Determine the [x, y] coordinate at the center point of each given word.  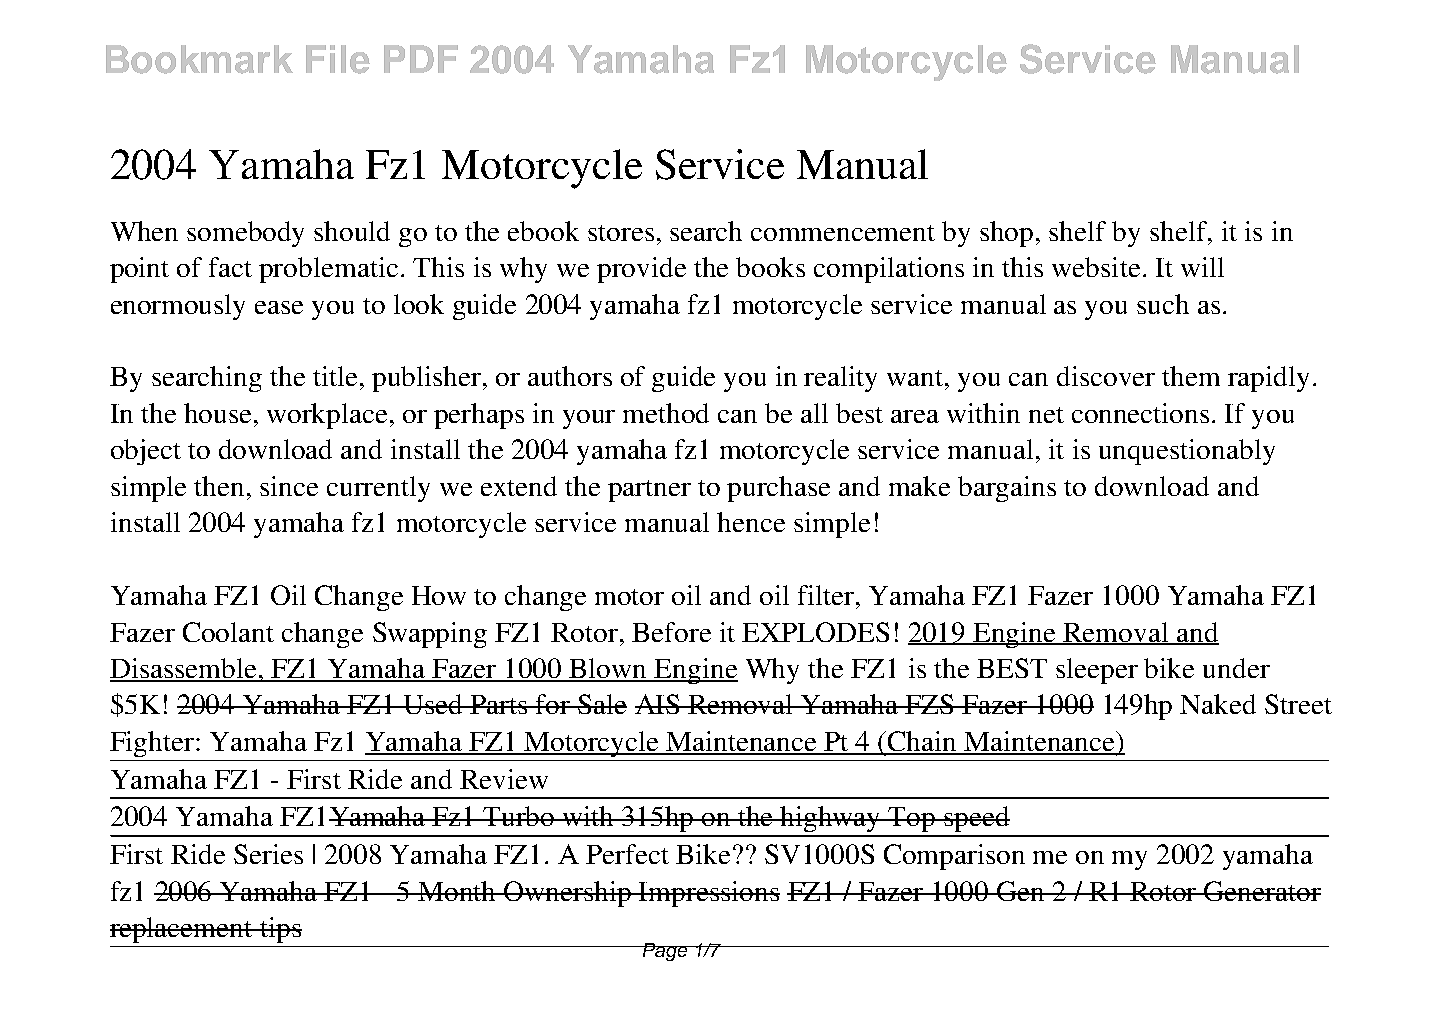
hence [751, 522]
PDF [421, 59]
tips [280, 930]
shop [1006, 234]
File [338, 59]
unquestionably [1187, 452]
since [289, 486]
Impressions [709, 894]
